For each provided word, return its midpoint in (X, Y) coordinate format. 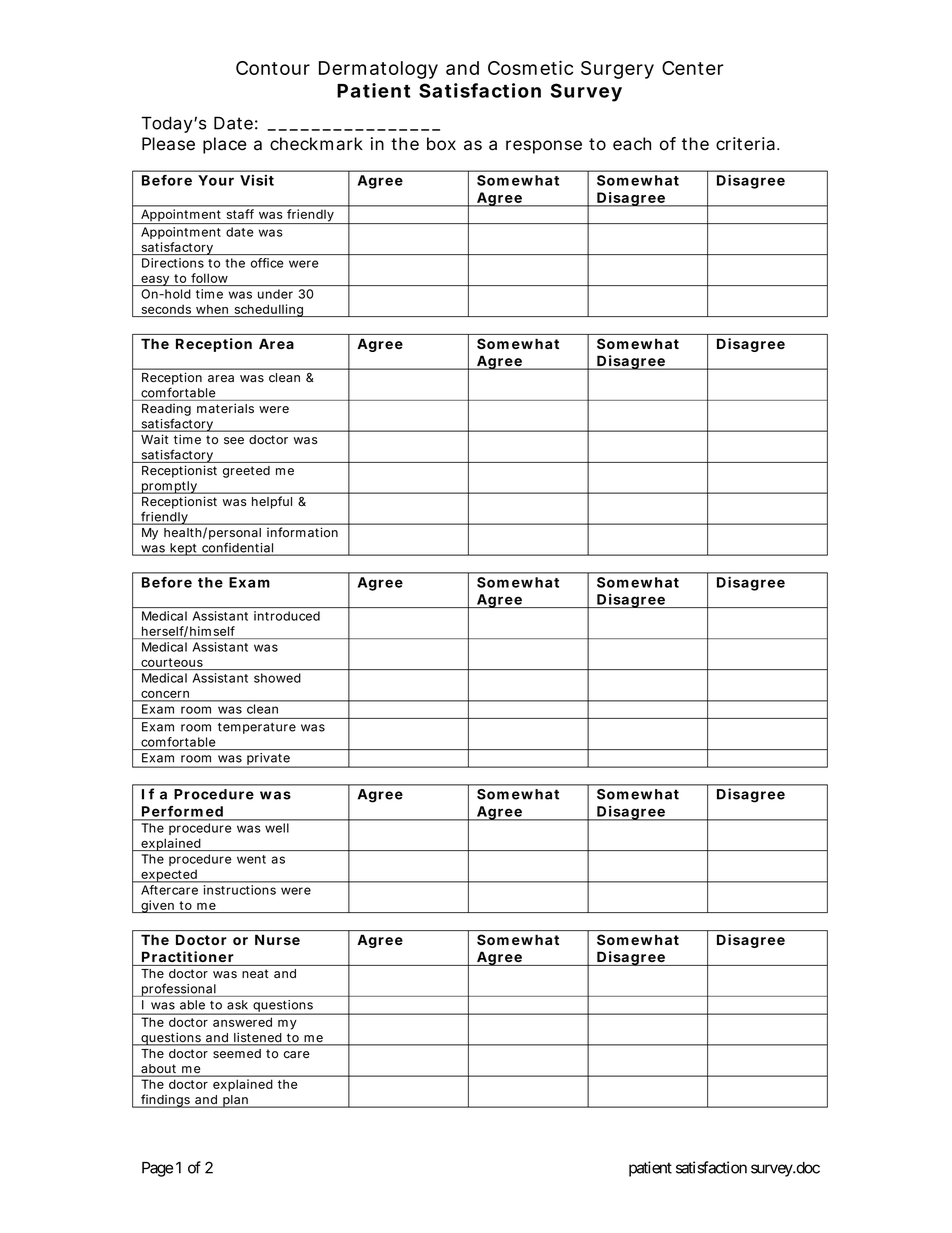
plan (236, 1101)
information (302, 532)
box (441, 144)
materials (225, 408)
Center (693, 68)
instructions (240, 890)
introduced (287, 616)
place (224, 145)
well (277, 828)
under (275, 294)
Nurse (277, 939)
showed (277, 678)
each (632, 144)
